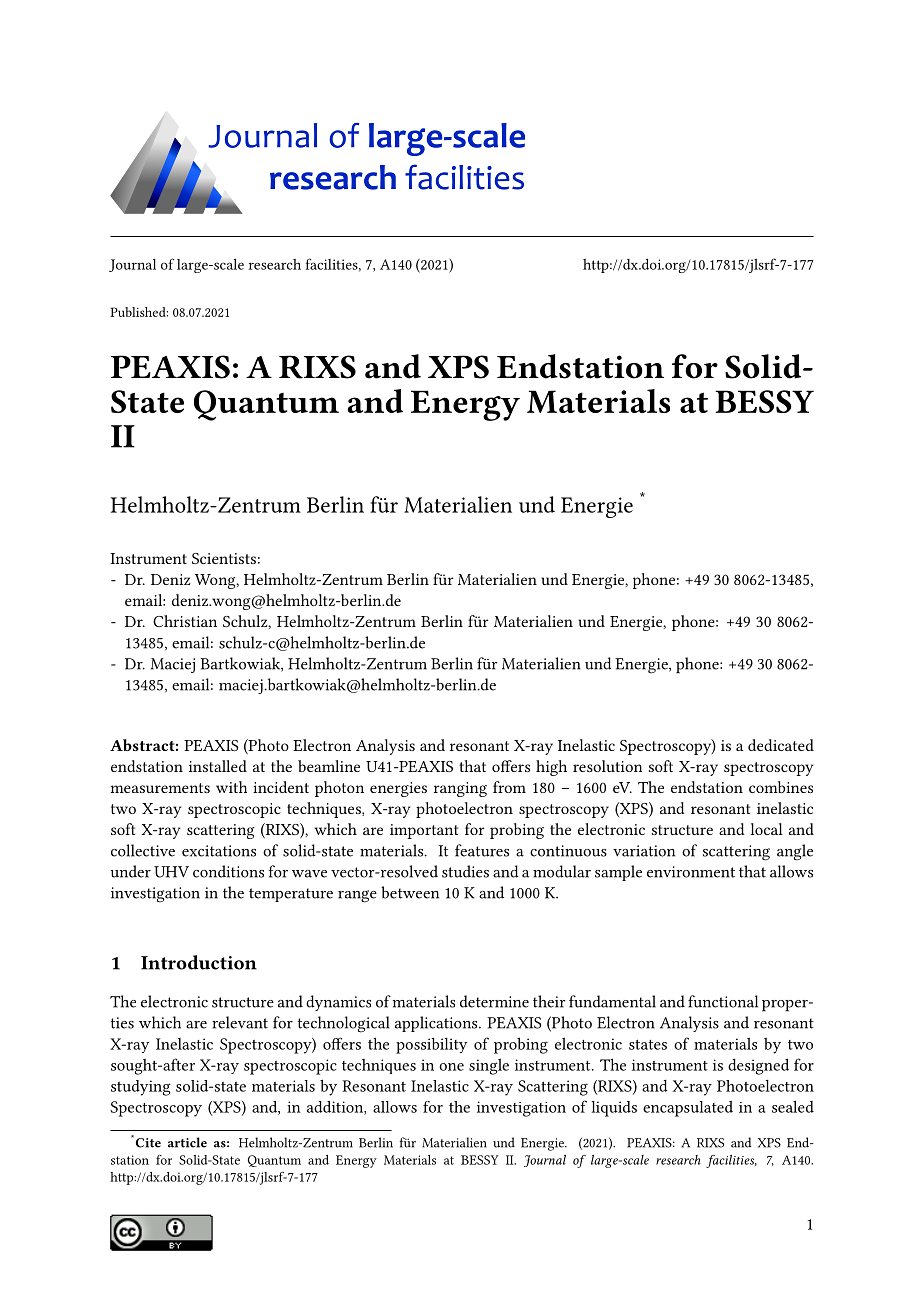 The image size is (924, 1308). I want to click on environment, so click(691, 872).
